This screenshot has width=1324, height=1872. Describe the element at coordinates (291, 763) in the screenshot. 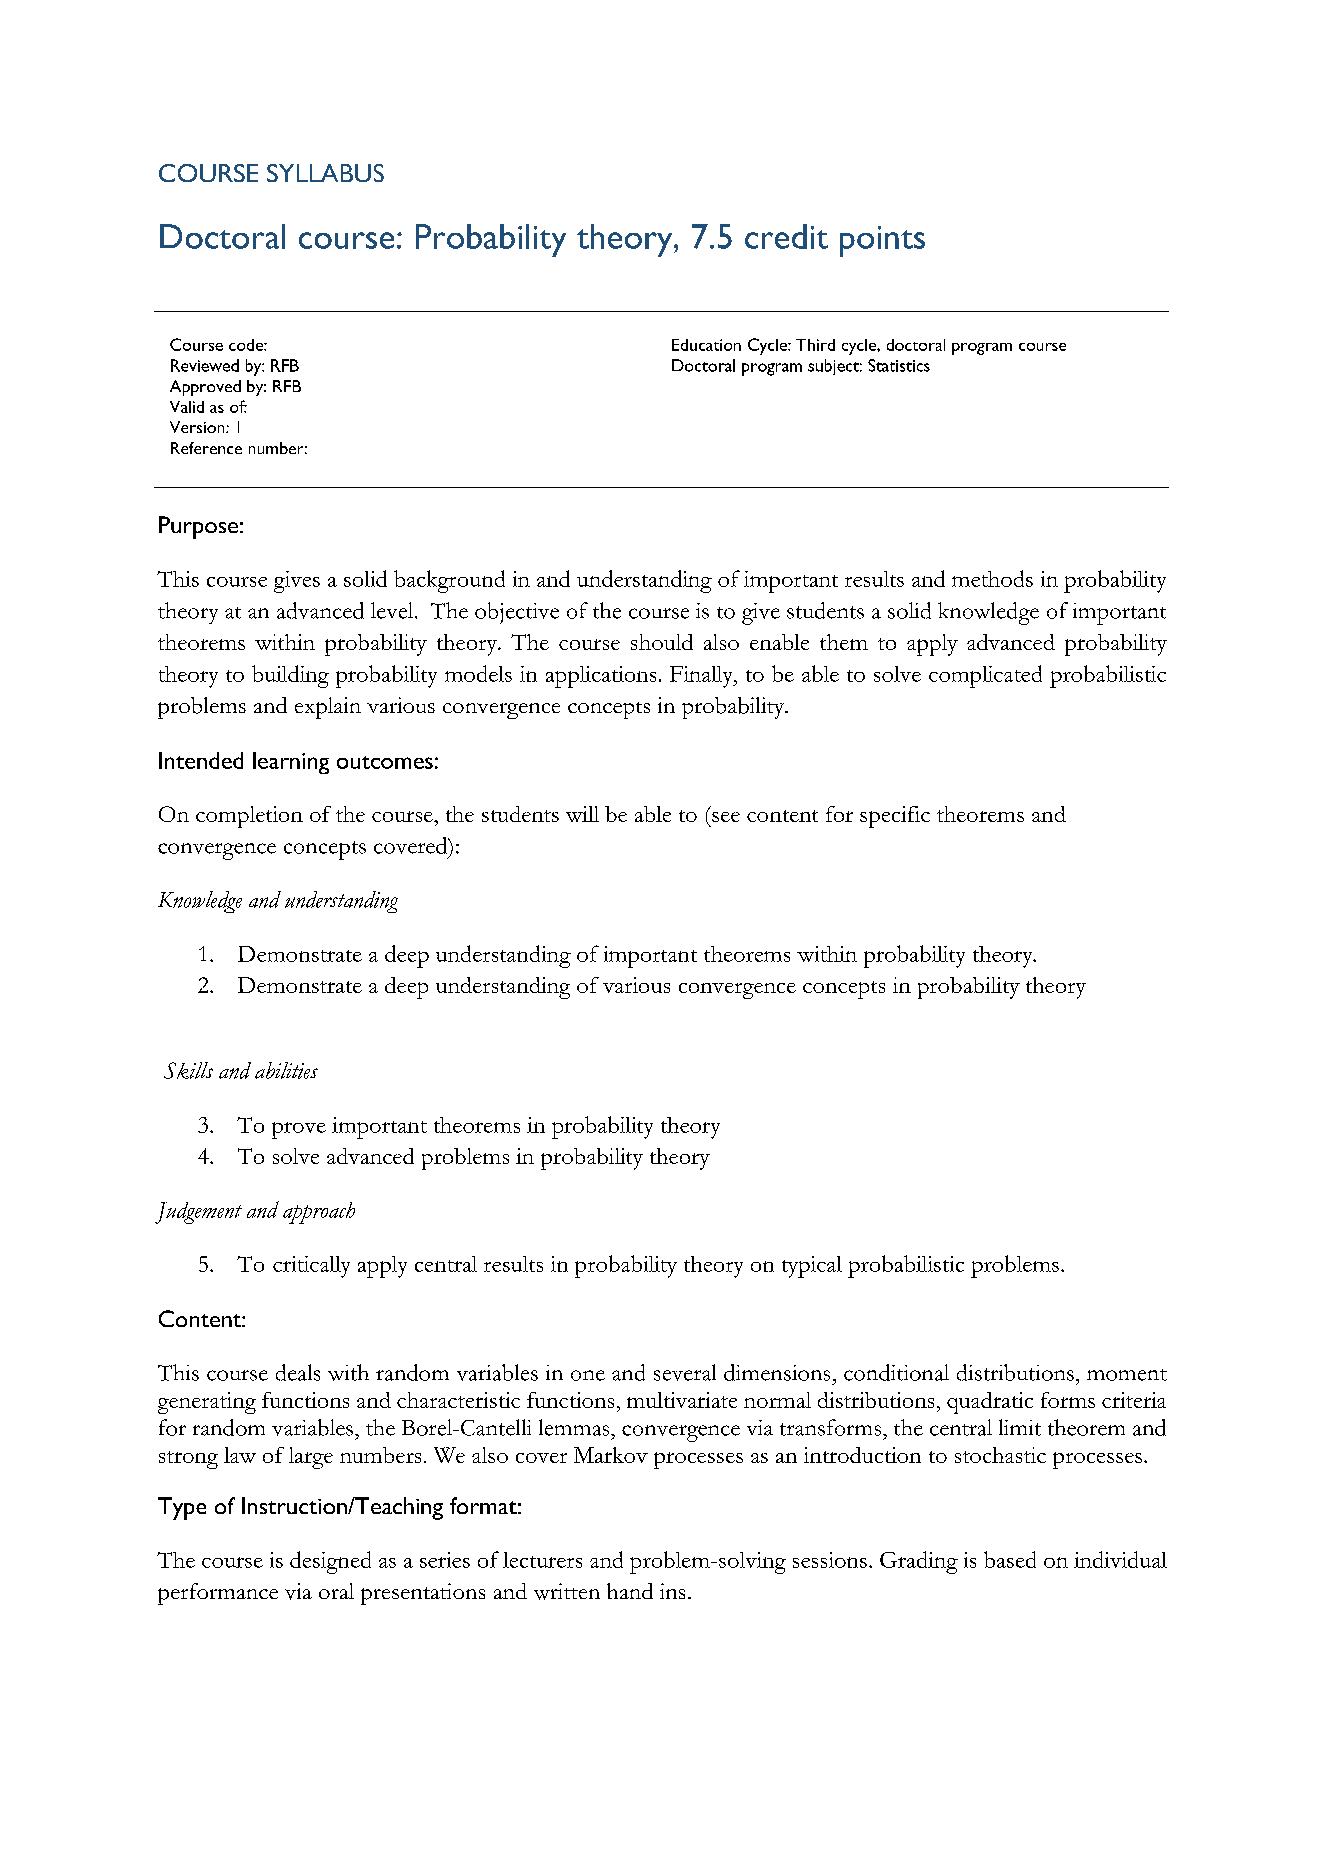

I see `learning` at that location.
